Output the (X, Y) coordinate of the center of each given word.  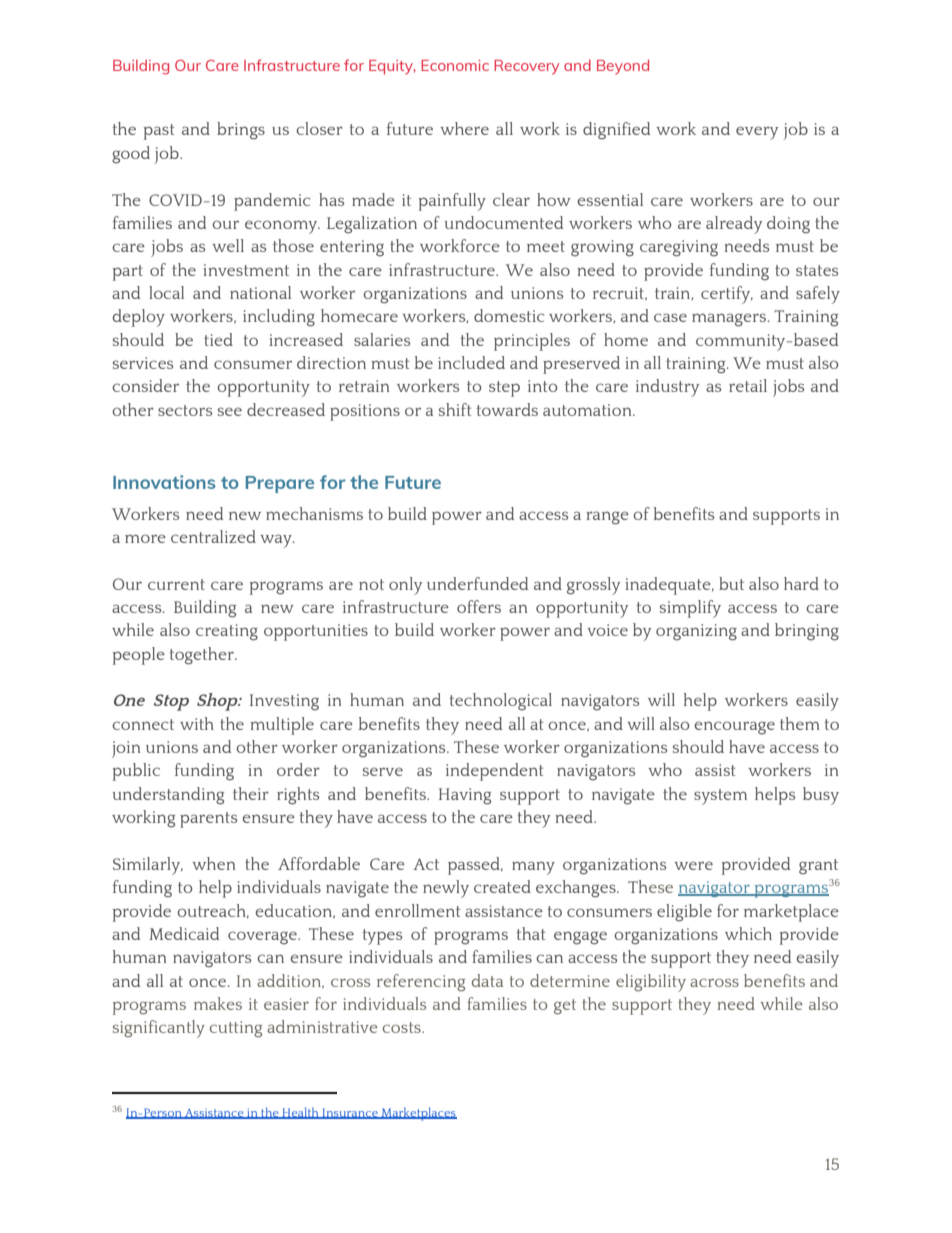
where (464, 128)
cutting (235, 1029)
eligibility (651, 983)
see (230, 411)
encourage (734, 728)
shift (455, 409)
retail (748, 385)
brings (241, 131)
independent (495, 772)
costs (402, 1027)
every (757, 133)
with (197, 723)
